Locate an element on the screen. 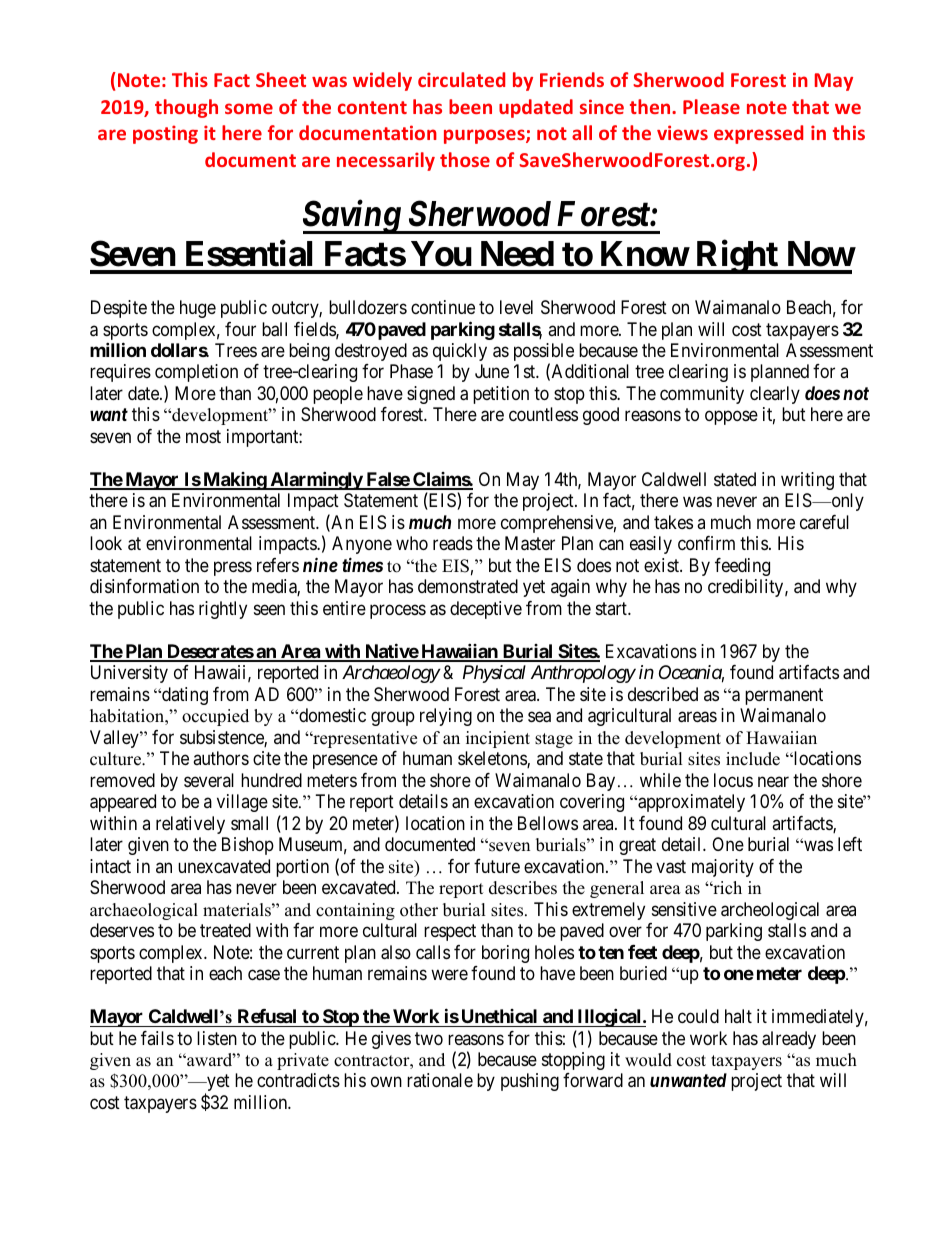  incipient is located at coordinates (498, 739).
